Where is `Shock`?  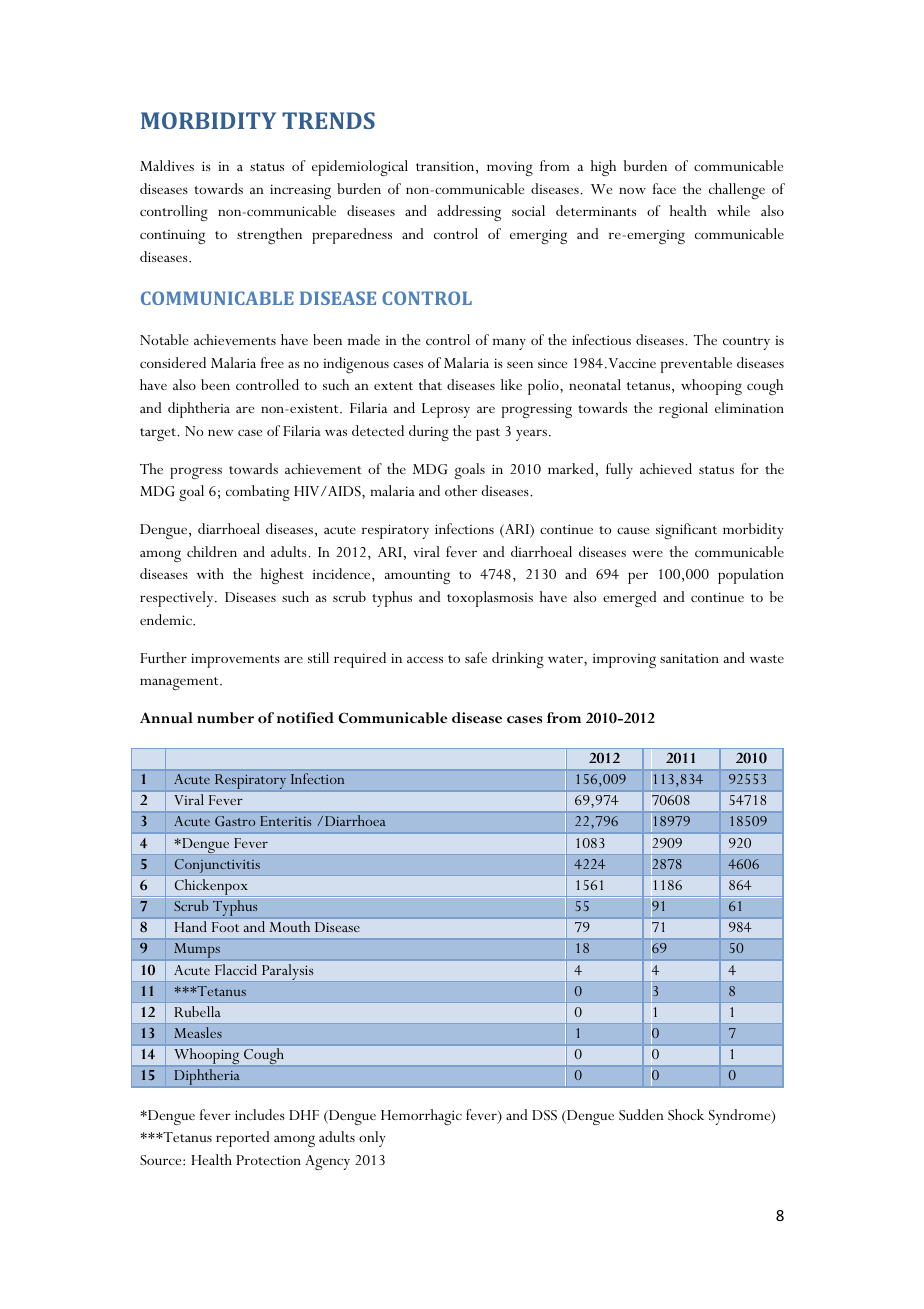
Shock is located at coordinates (686, 1114).
